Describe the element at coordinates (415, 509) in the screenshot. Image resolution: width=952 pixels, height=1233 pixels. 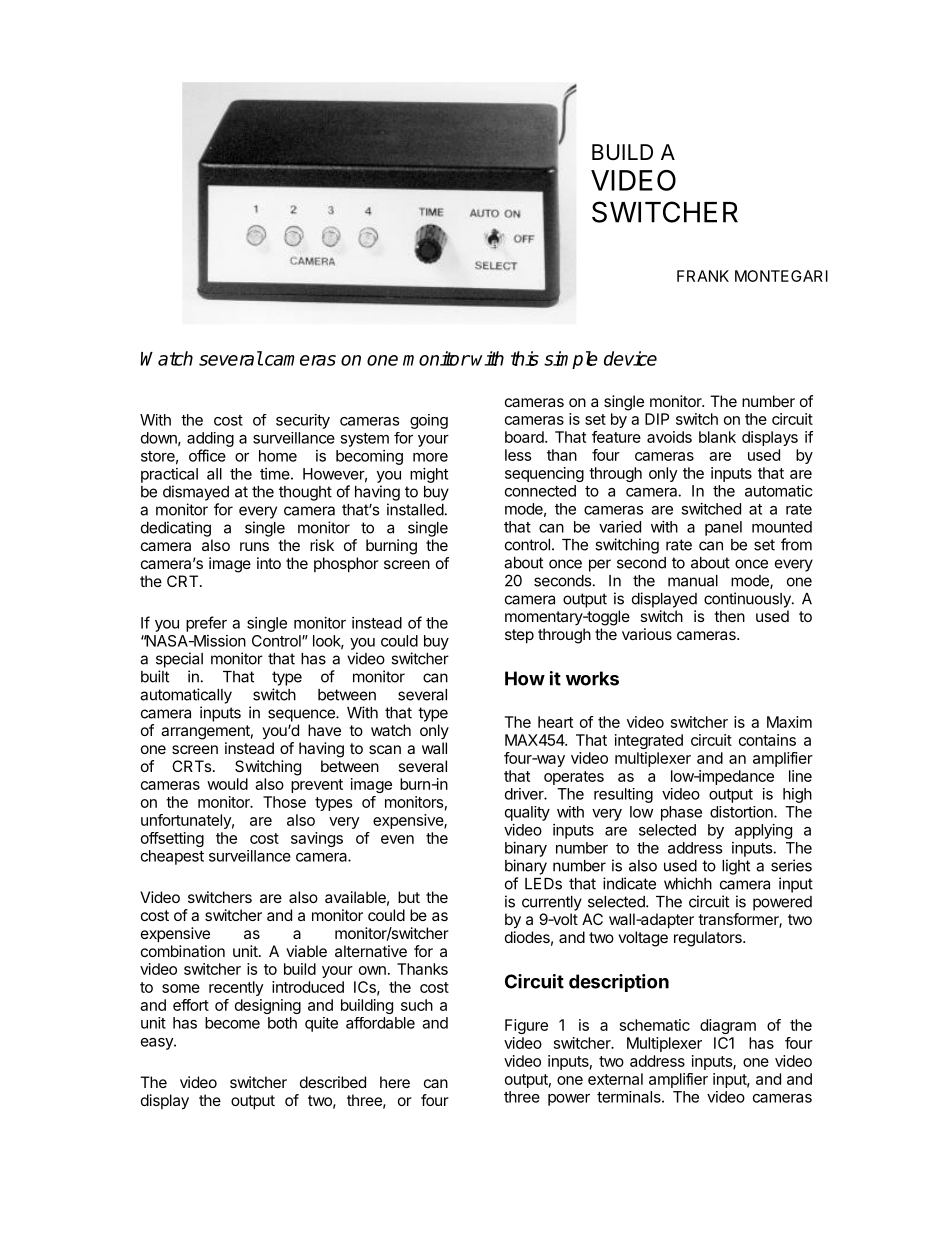
I see `installed` at that location.
